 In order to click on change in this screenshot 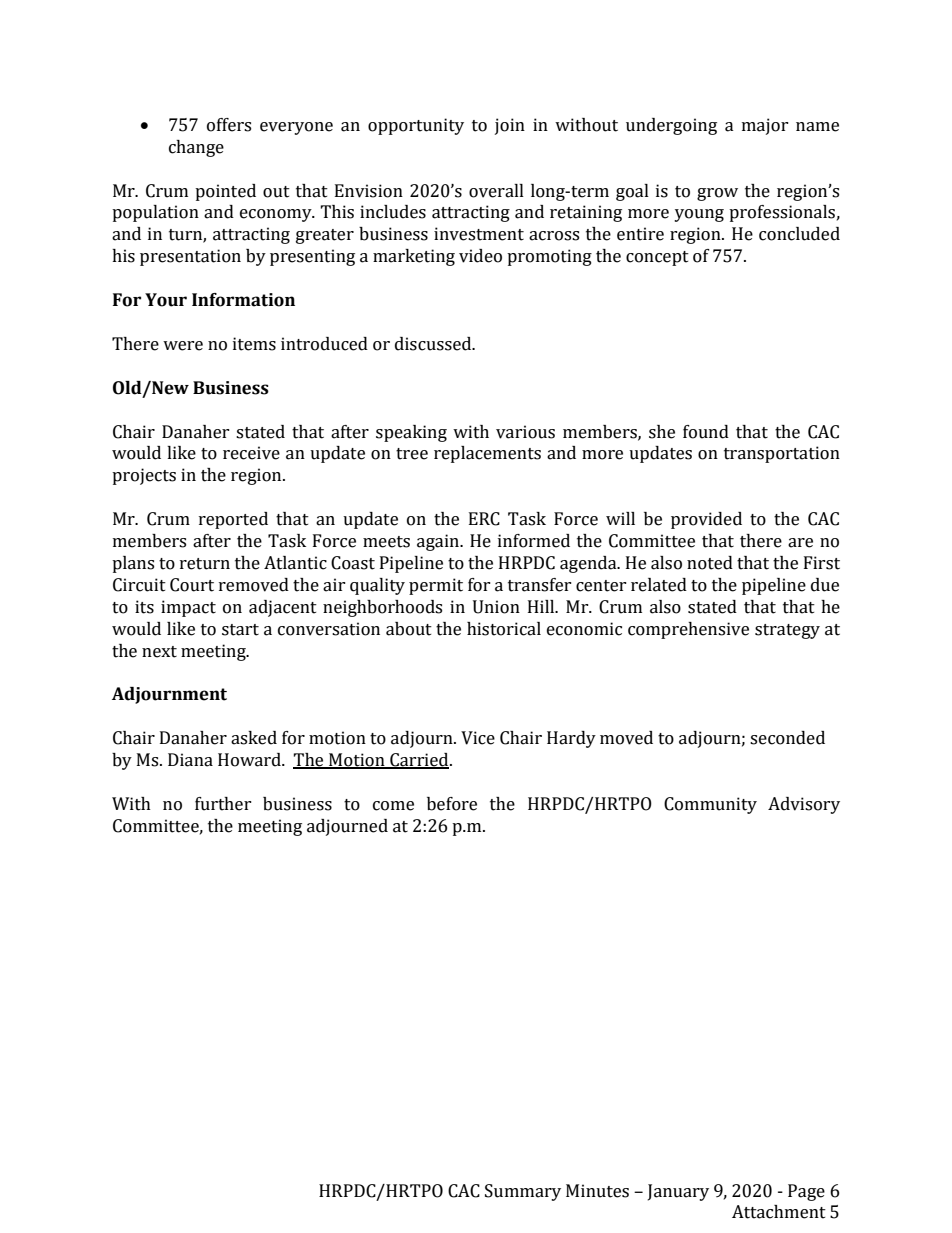, I will do `click(196, 148)`.
